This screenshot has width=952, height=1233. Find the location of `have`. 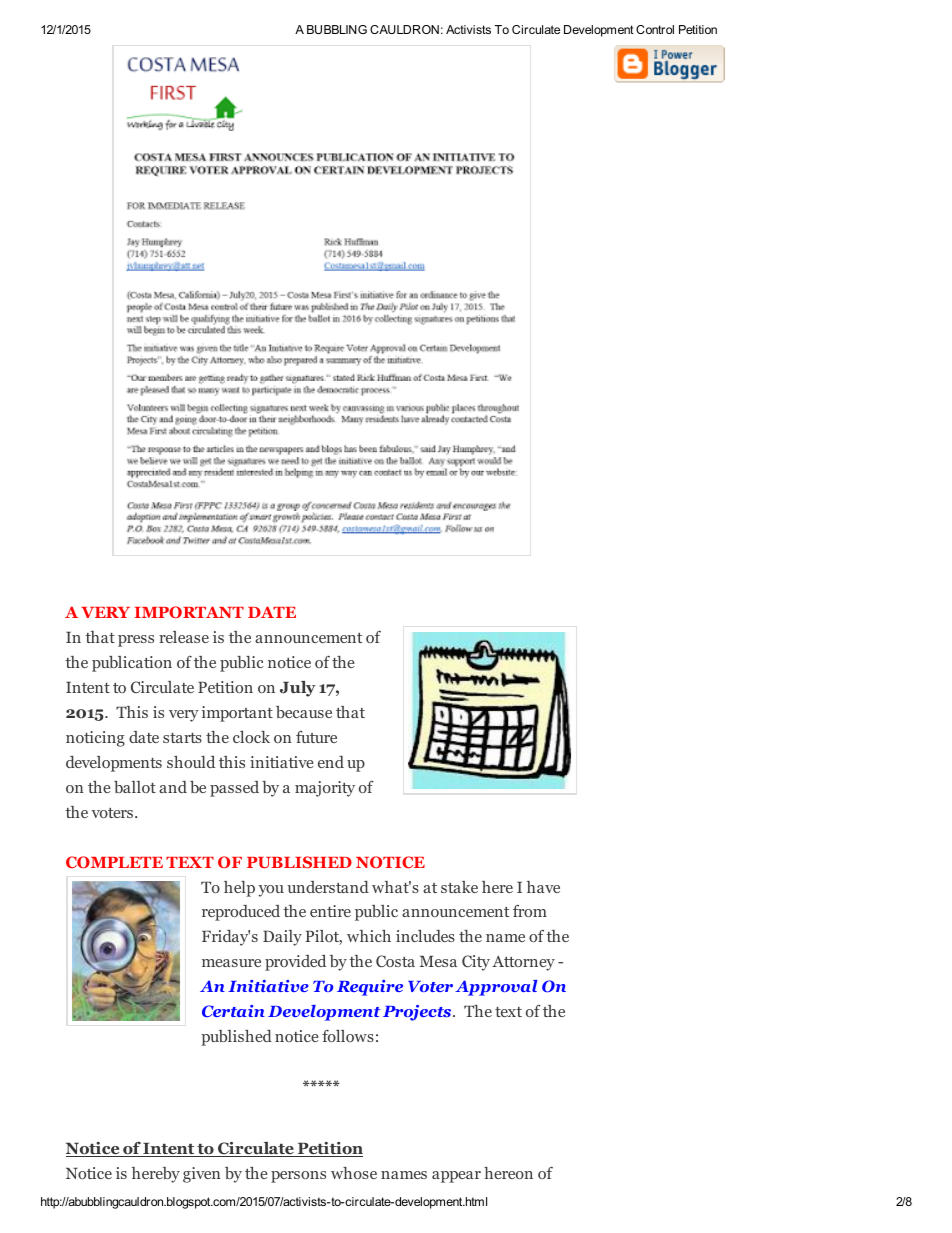

have is located at coordinates (543, 887).
